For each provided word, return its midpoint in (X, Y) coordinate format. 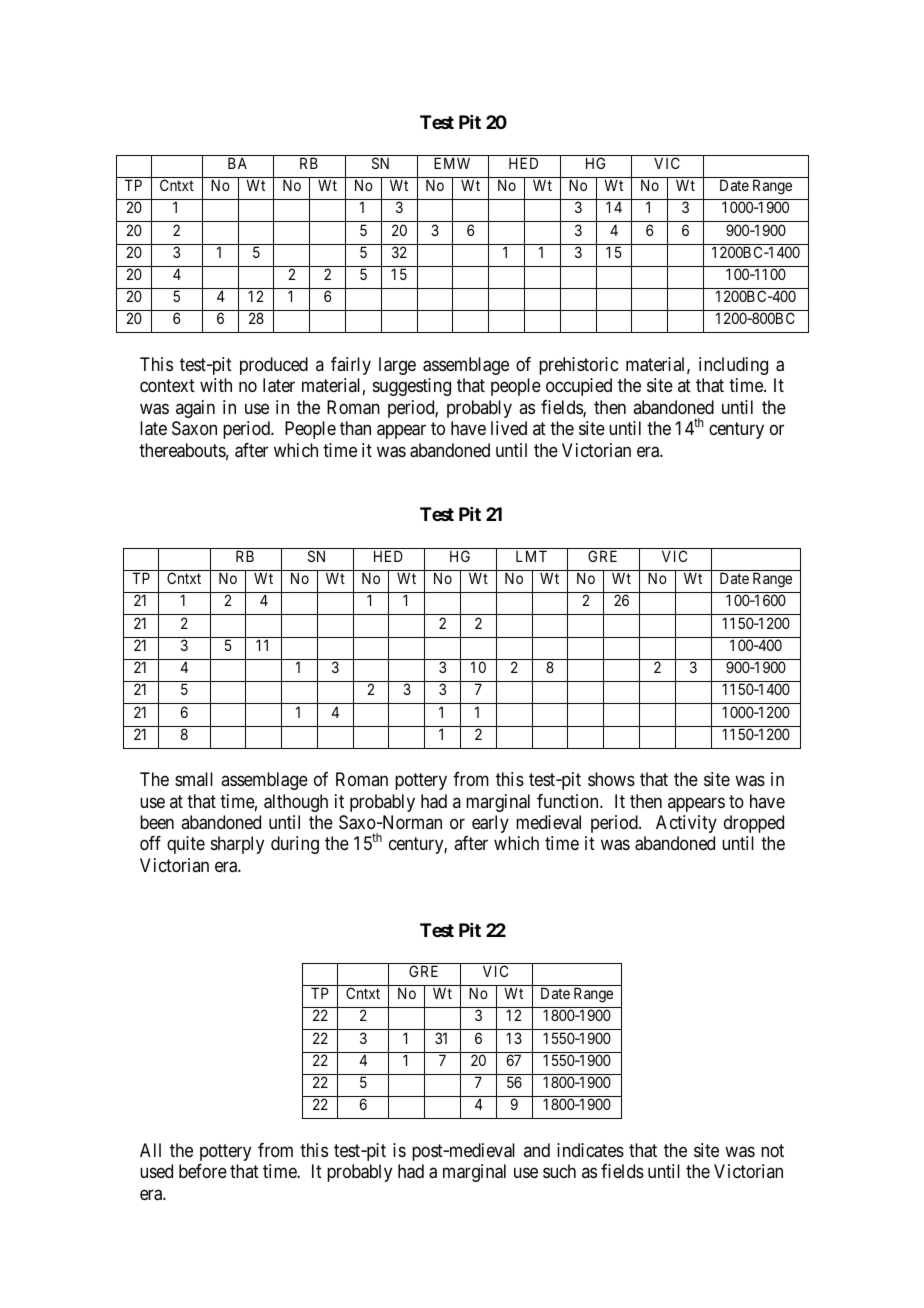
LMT (531, 556)
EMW (452, 163)
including (733, 366)
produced (274, 366)
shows (611, 779)
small (194, 779)
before (203, 1171)
